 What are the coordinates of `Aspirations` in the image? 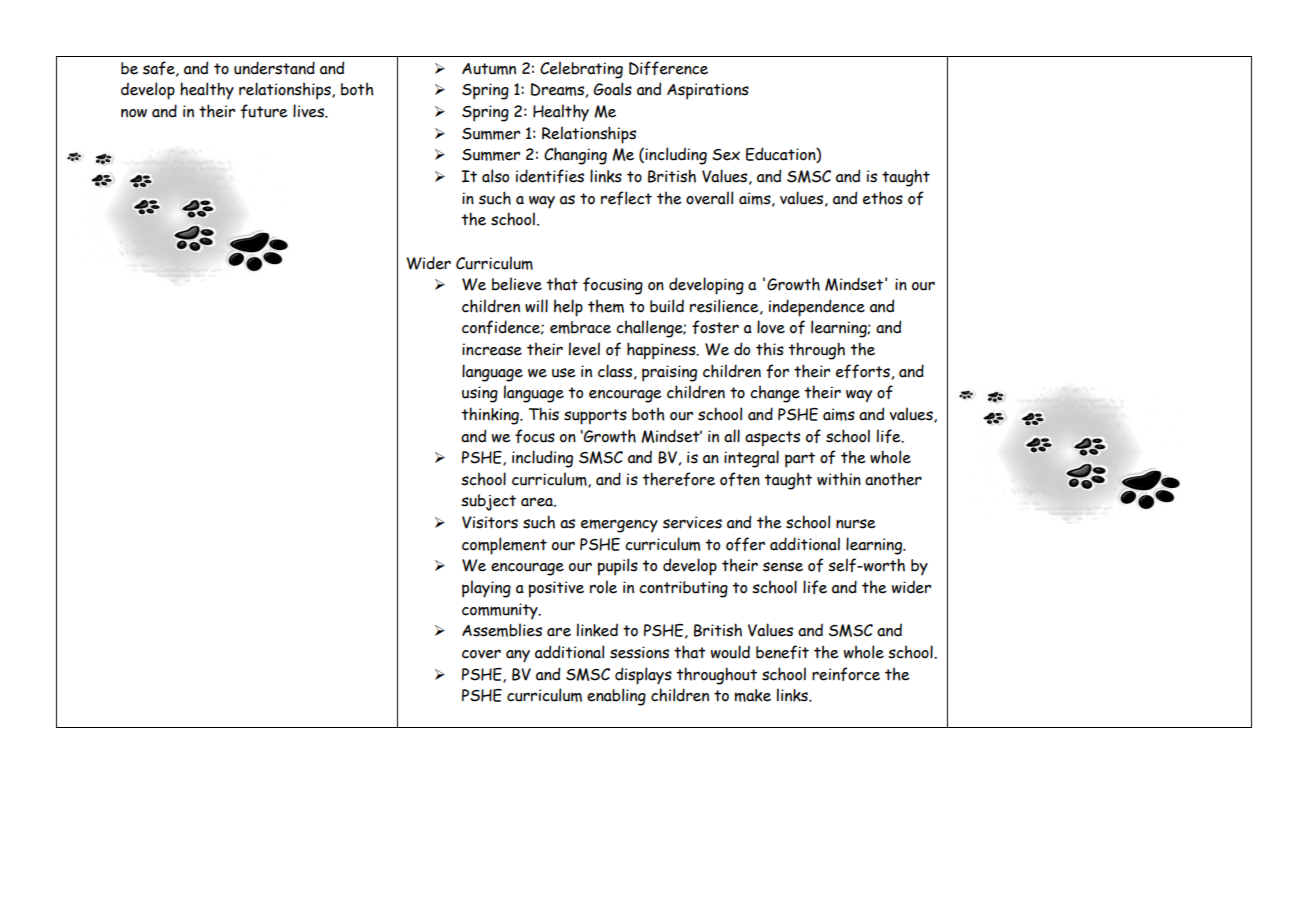 It's located at (708, 91).
